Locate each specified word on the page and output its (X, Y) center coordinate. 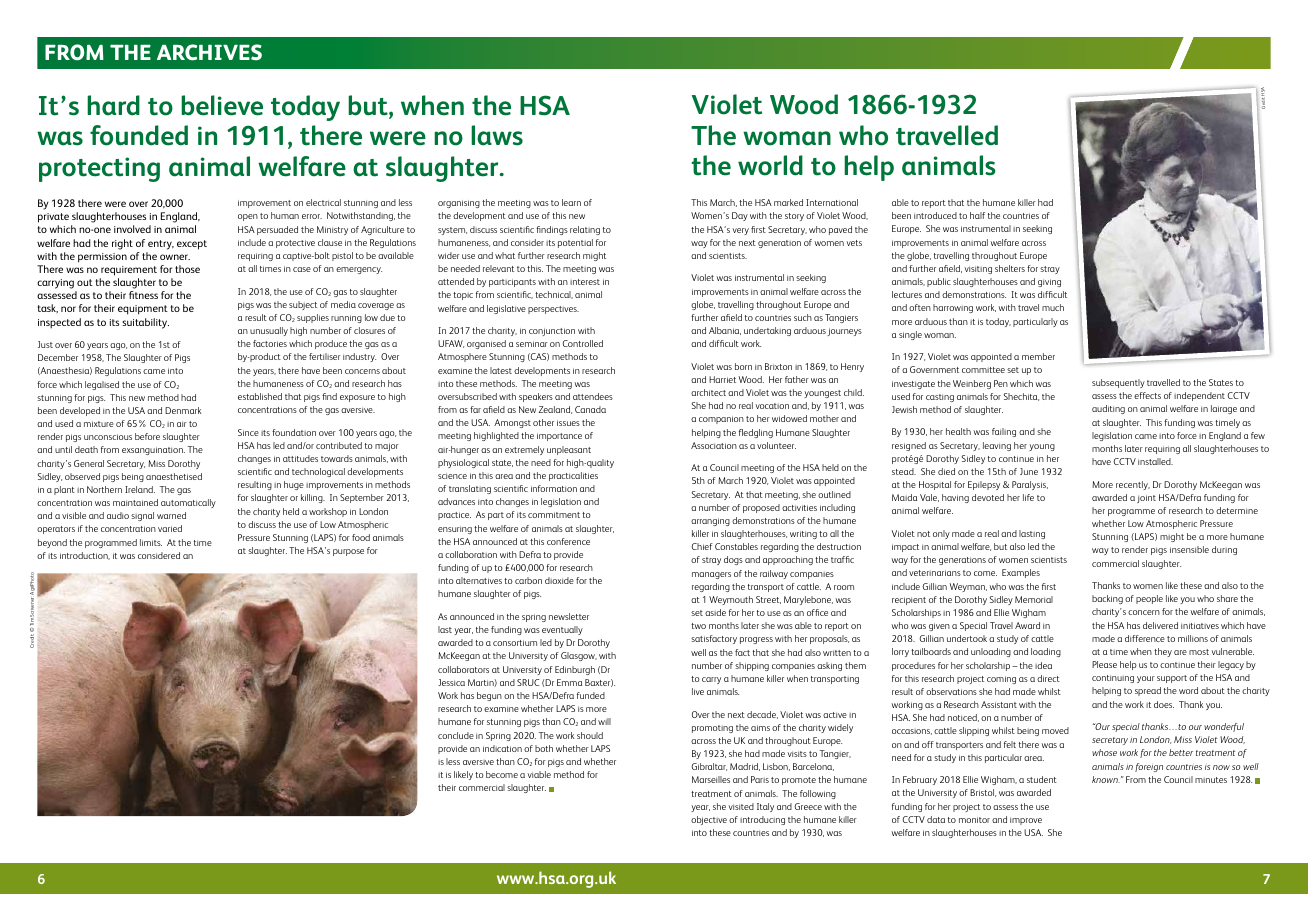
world (770, 165)
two (698, 626)
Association (714, 445)
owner (175, 257)
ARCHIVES (209, 52)
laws (497, 135)
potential (575, 243)
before (147, 436)
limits (151, 542)
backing (1107, 599)
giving (1049, 283)
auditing (1108, 409)
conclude (456, 735)
